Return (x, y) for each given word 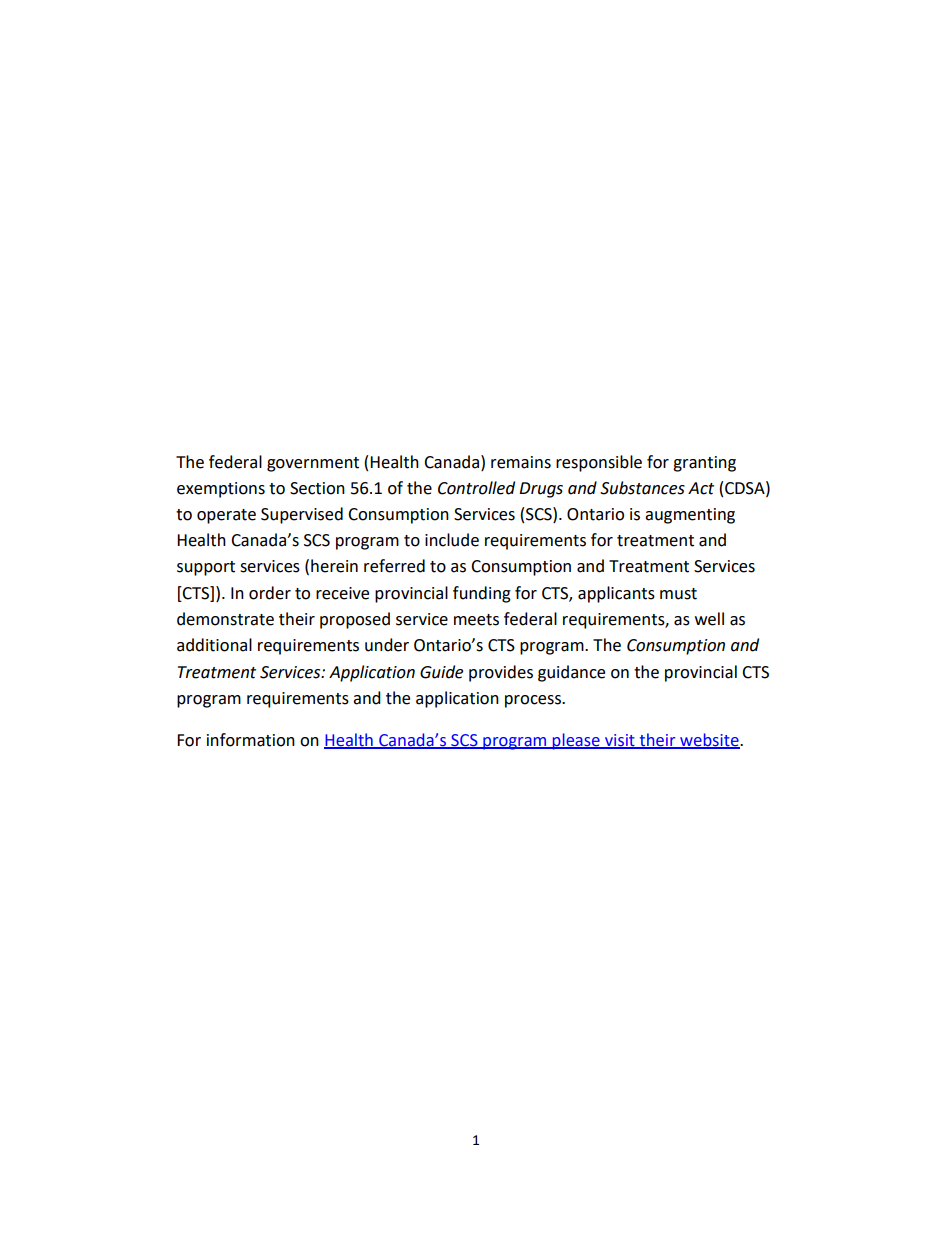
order (270, 593)
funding (482, 594)
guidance (571, 673)
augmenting (690, 516)
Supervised (302, 515)
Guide (441, 672)
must (678, 594)
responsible (599, 463)
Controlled (476, 488)
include (452, 540)
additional (214, 645)
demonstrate (225, 619)
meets (476, 620)
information (251, 740)
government (313, 464)
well (709, 619)
